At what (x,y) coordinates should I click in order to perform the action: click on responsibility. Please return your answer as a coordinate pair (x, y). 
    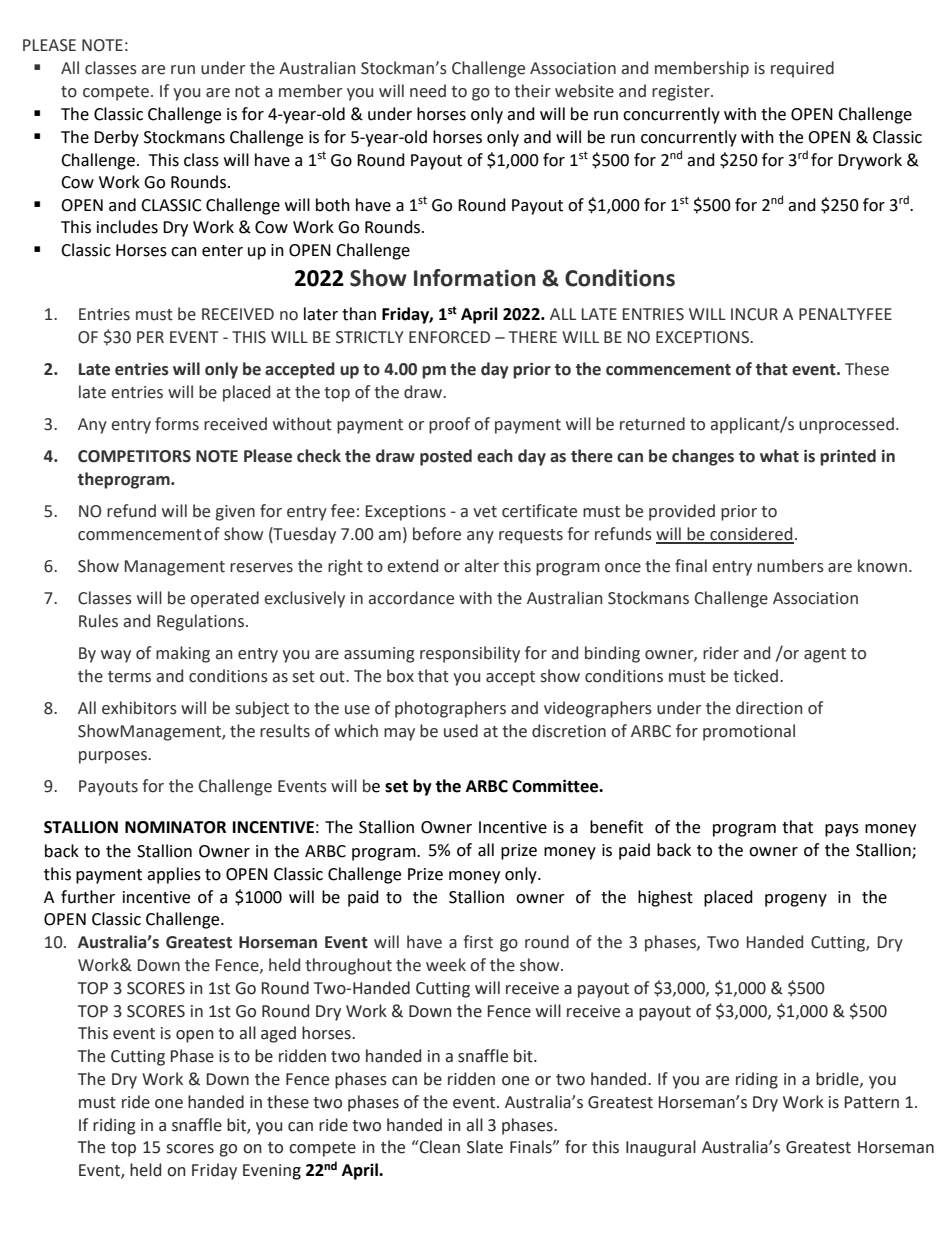
    Looking at the image, I should click on (470, 654).
